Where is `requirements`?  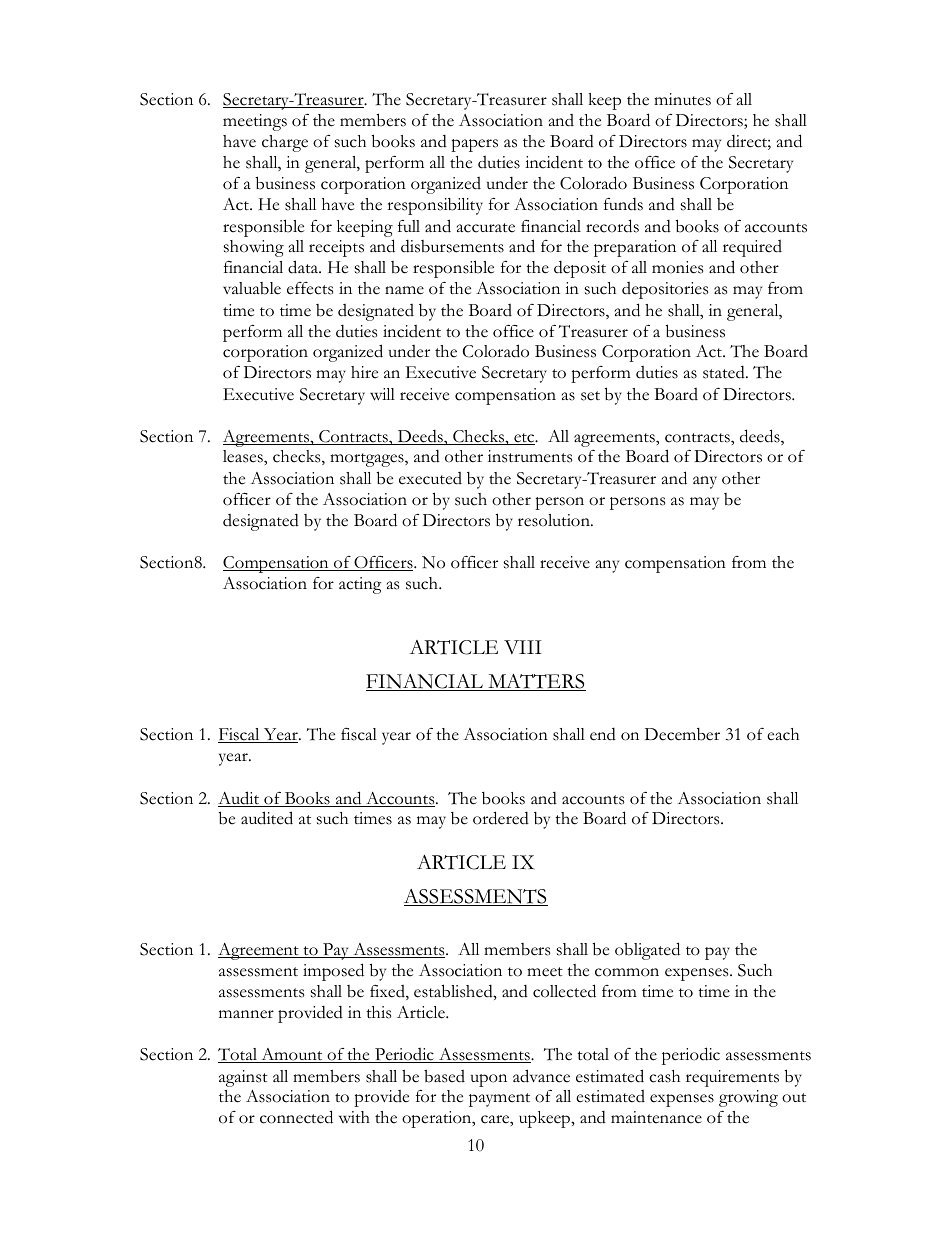
requirements is located at coordinates (732, 1078).
